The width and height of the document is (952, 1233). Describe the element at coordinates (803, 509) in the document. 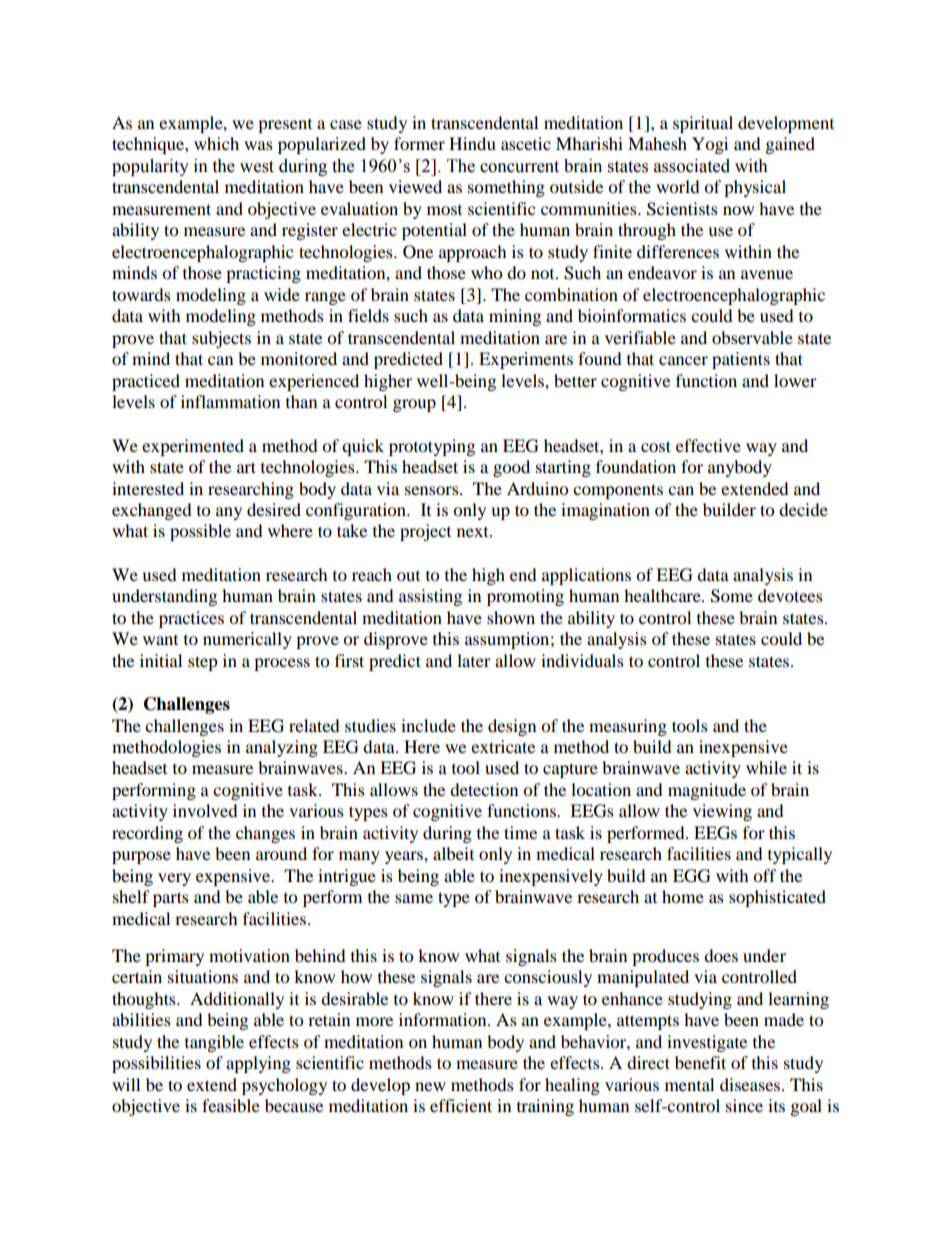

I see `decide` at that location.
